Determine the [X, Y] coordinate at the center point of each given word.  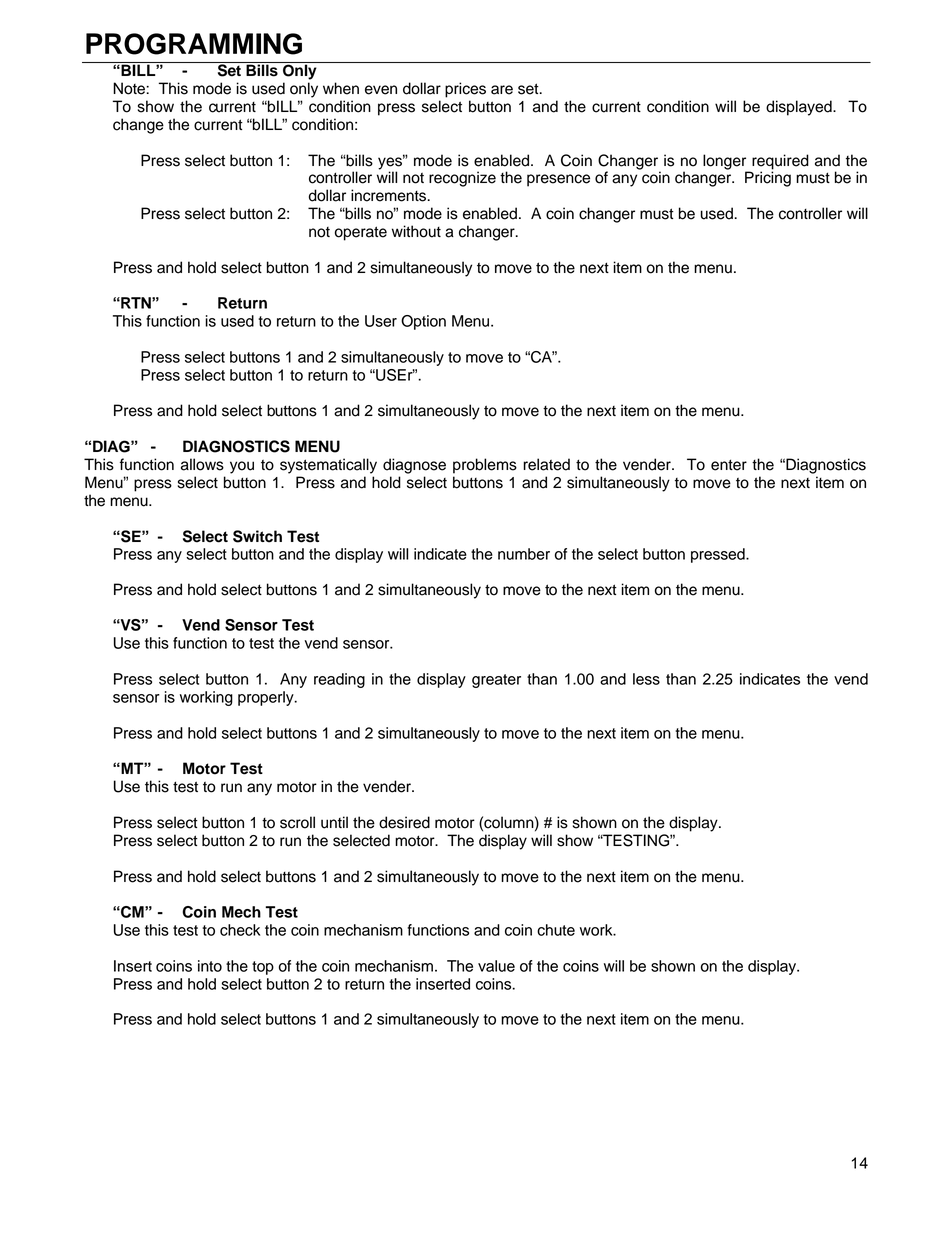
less [646, 679]
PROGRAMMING [194, 44]
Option [423, 322]
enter [729, 465]
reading [339, 680]
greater [496, 681]
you [242, 467]
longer [726, 163]
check [240, 930]
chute [556, 930]
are [502, 90]
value [496, 966]
